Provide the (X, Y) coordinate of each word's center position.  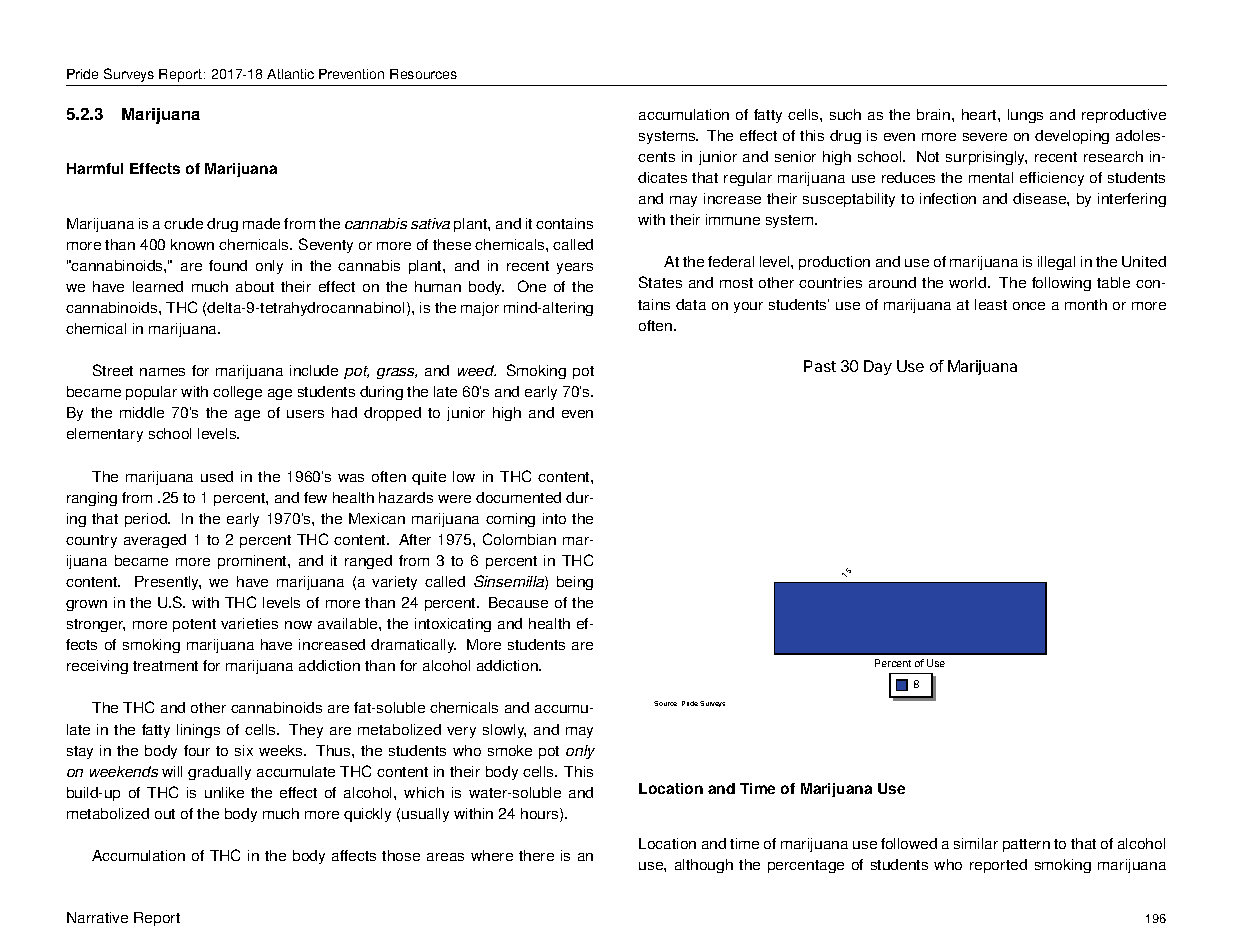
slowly (504, 731)
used (217, 476)
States (660, 282)
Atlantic (290, 74)
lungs (1025, 116)
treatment (165, 666)
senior (795, 156)
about (255, 286)
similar (976, 843)
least (991, 304)
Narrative (97, 917)
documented (518, 497)
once (1029, 306)
